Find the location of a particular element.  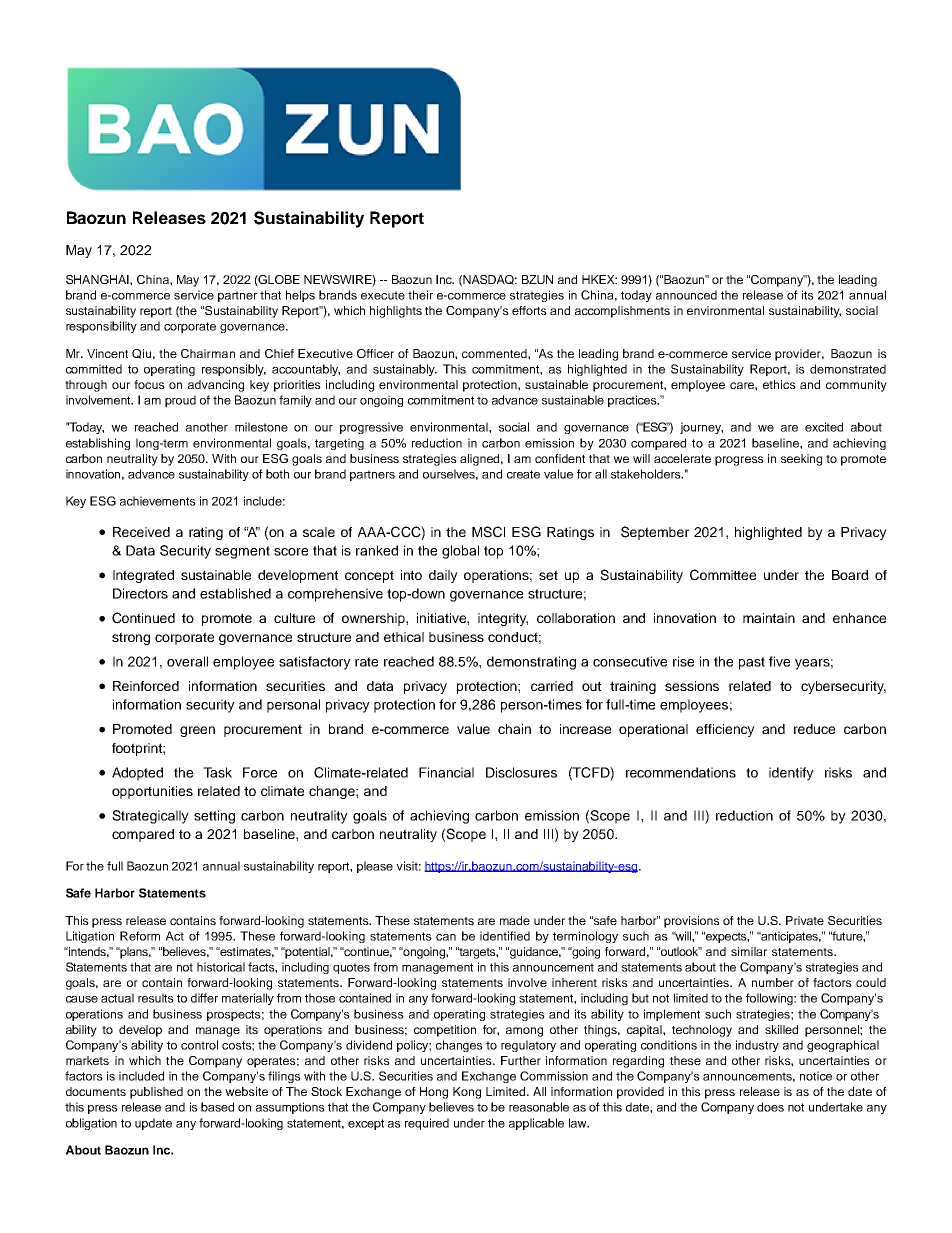

published is located at coordinates (156, 1093).
